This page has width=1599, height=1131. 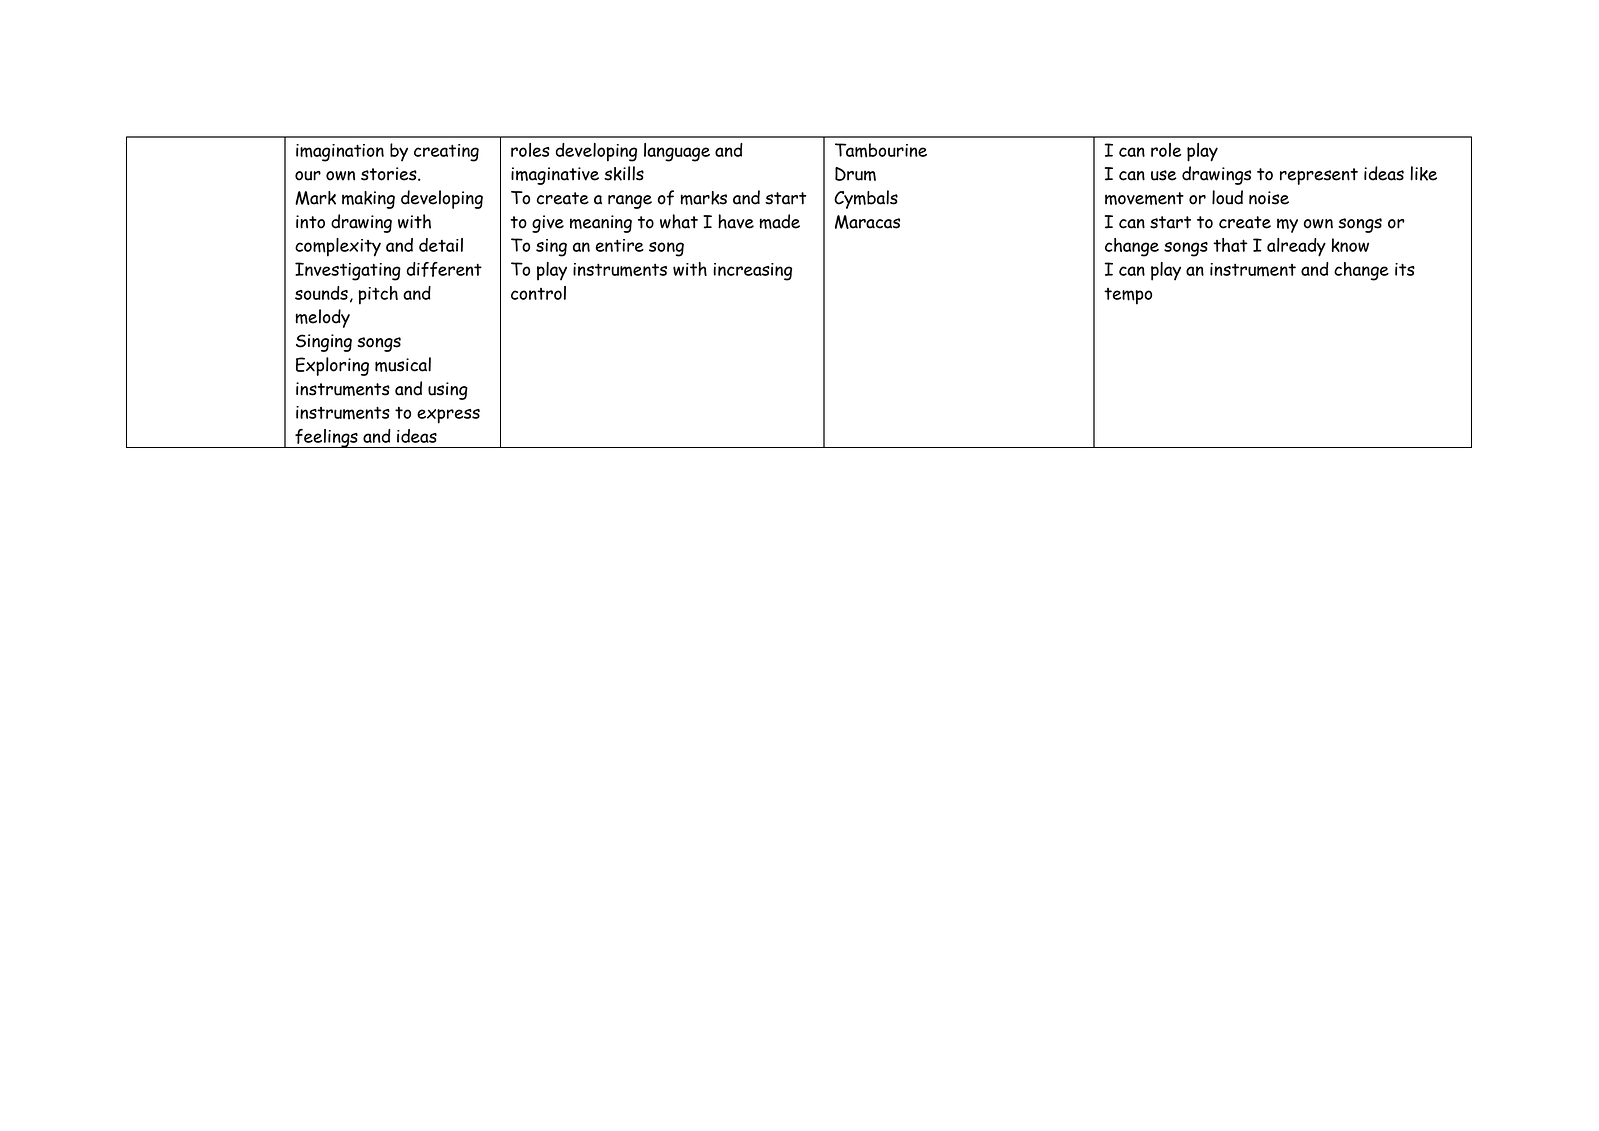 I want to click on its, so click(x=1405, y=269).
